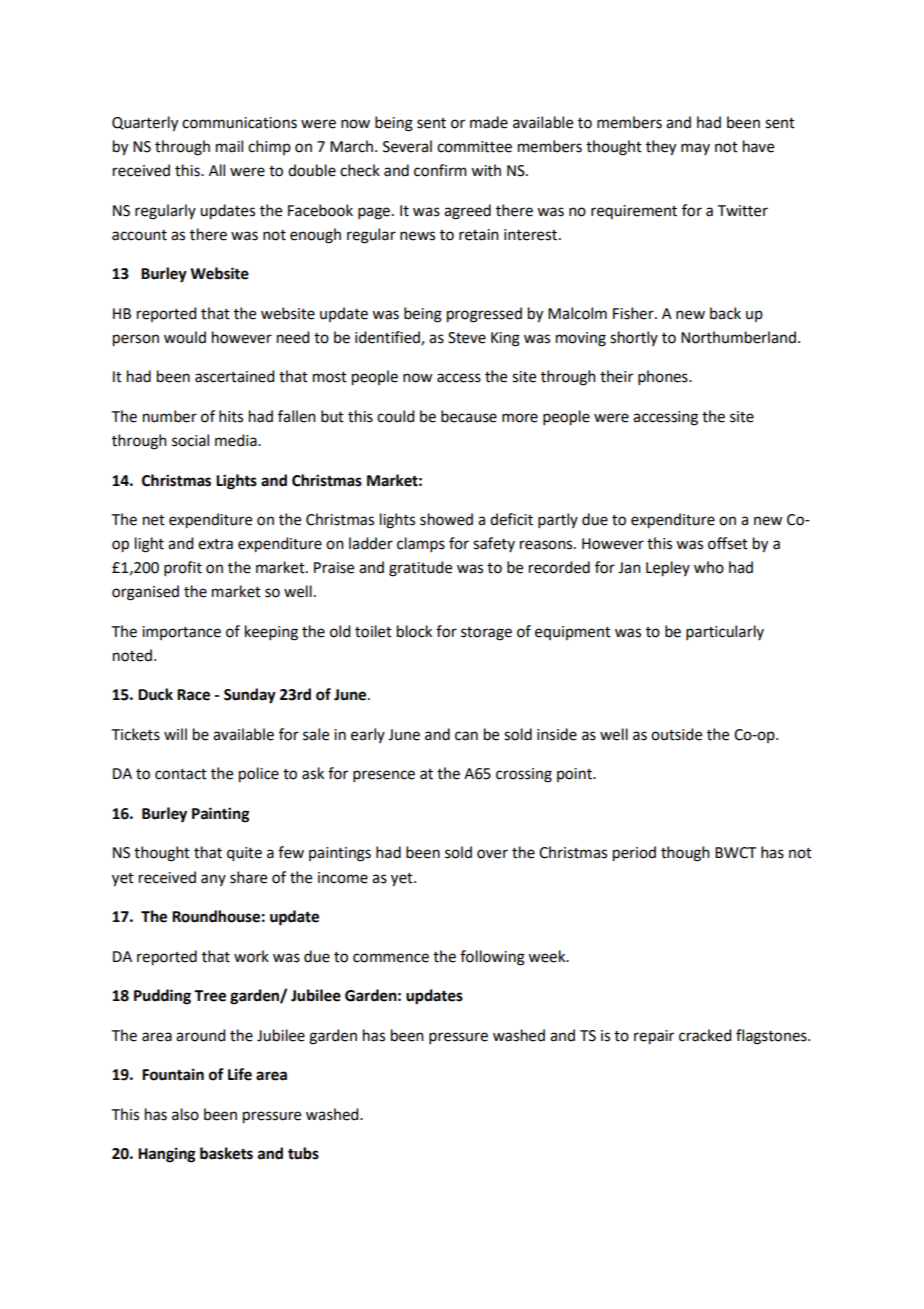 This document has height=1309, width=924. I want to click on contact, so click(181, 774).
